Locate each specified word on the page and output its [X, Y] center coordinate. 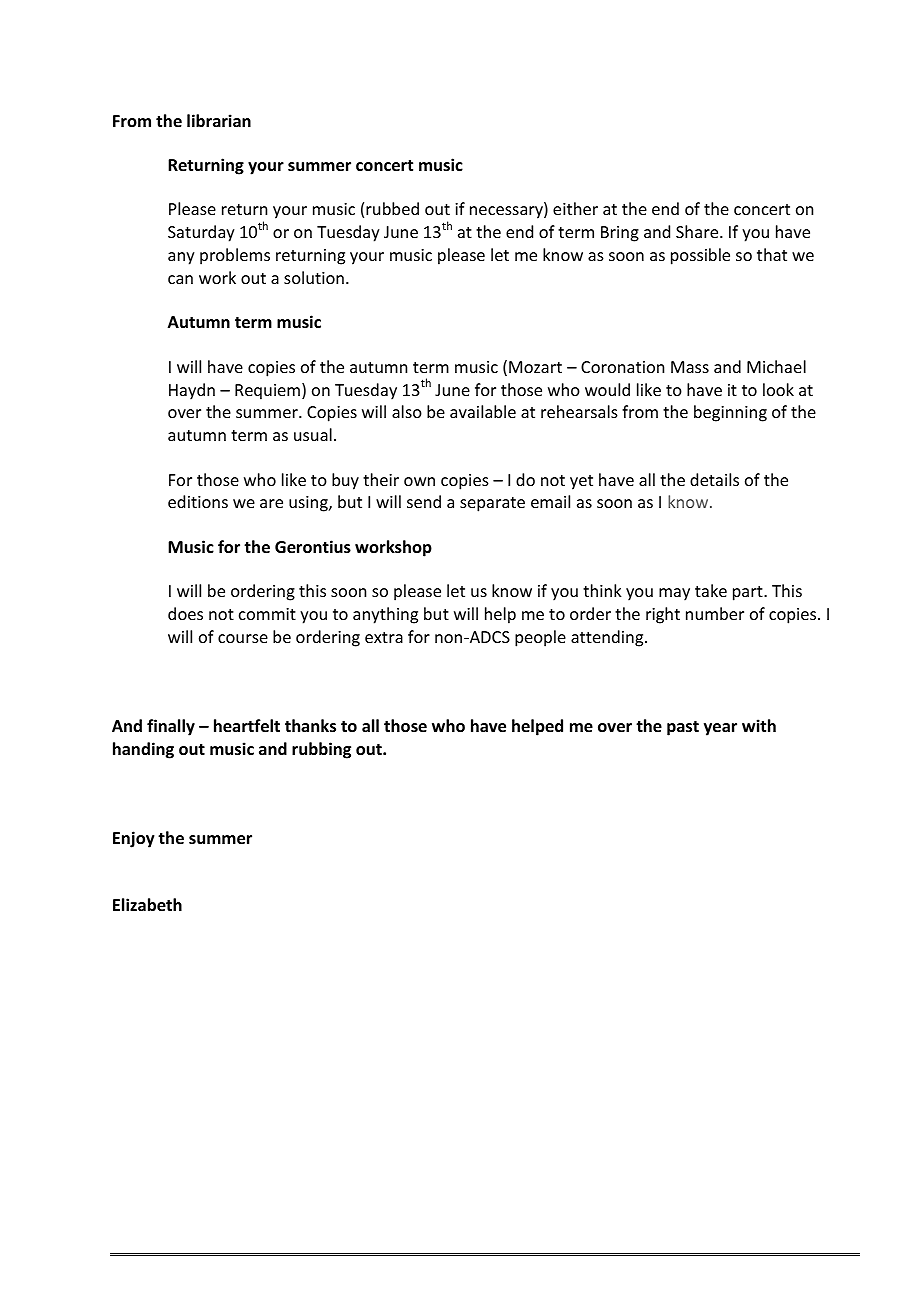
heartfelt [247, 726]
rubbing [321, 750]
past [683, 728]
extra [384, 637]
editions [198, 501]
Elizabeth [147, 905]
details [714, 479]
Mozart [535, 367]
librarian [219, 120]
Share [698, 231]
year [720, 729]
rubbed [392, 208]
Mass [690, 367]
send [424, 501]
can [180, 279]
